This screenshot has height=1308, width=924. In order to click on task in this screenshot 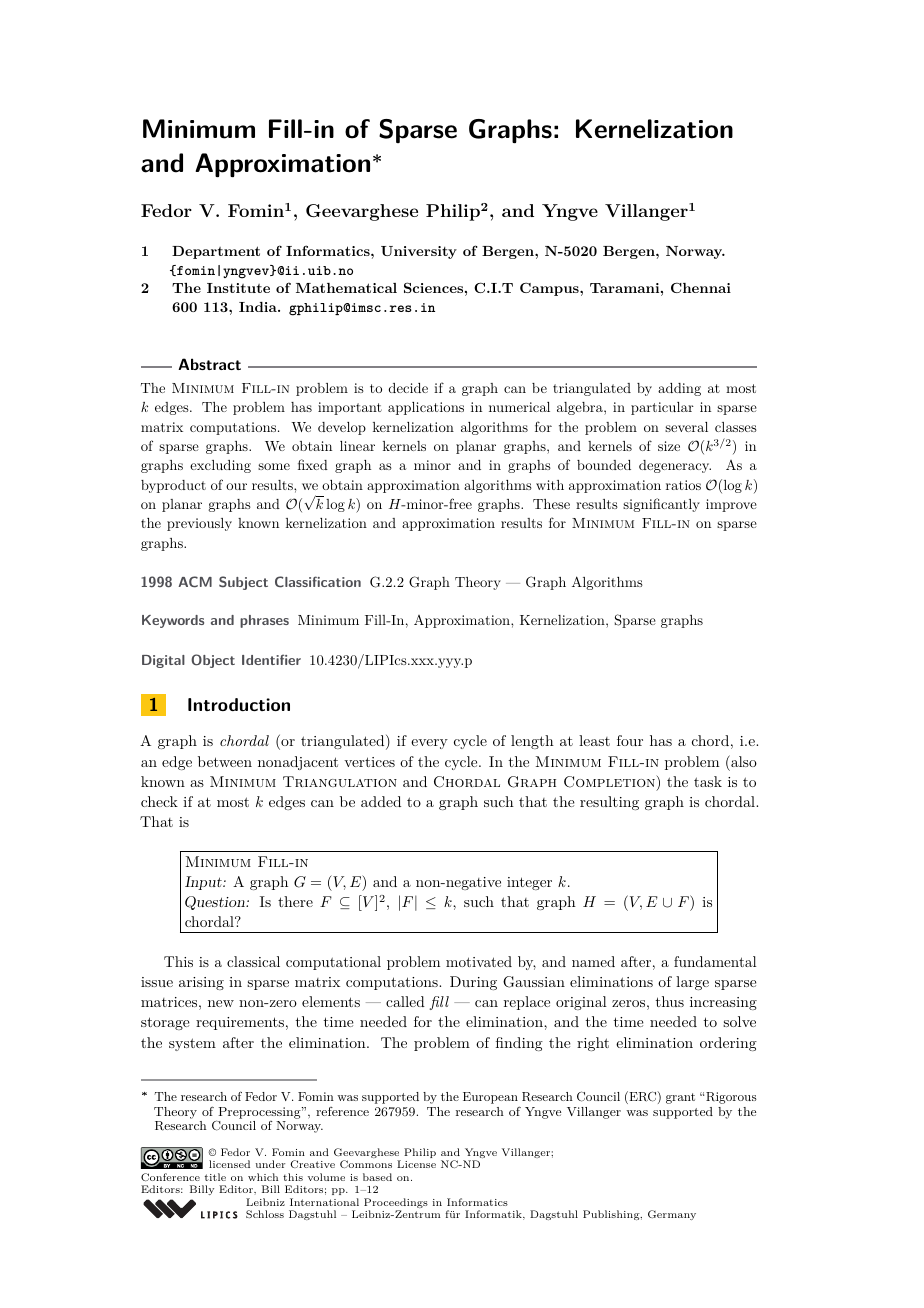, I will do `click(708, 781)`.
